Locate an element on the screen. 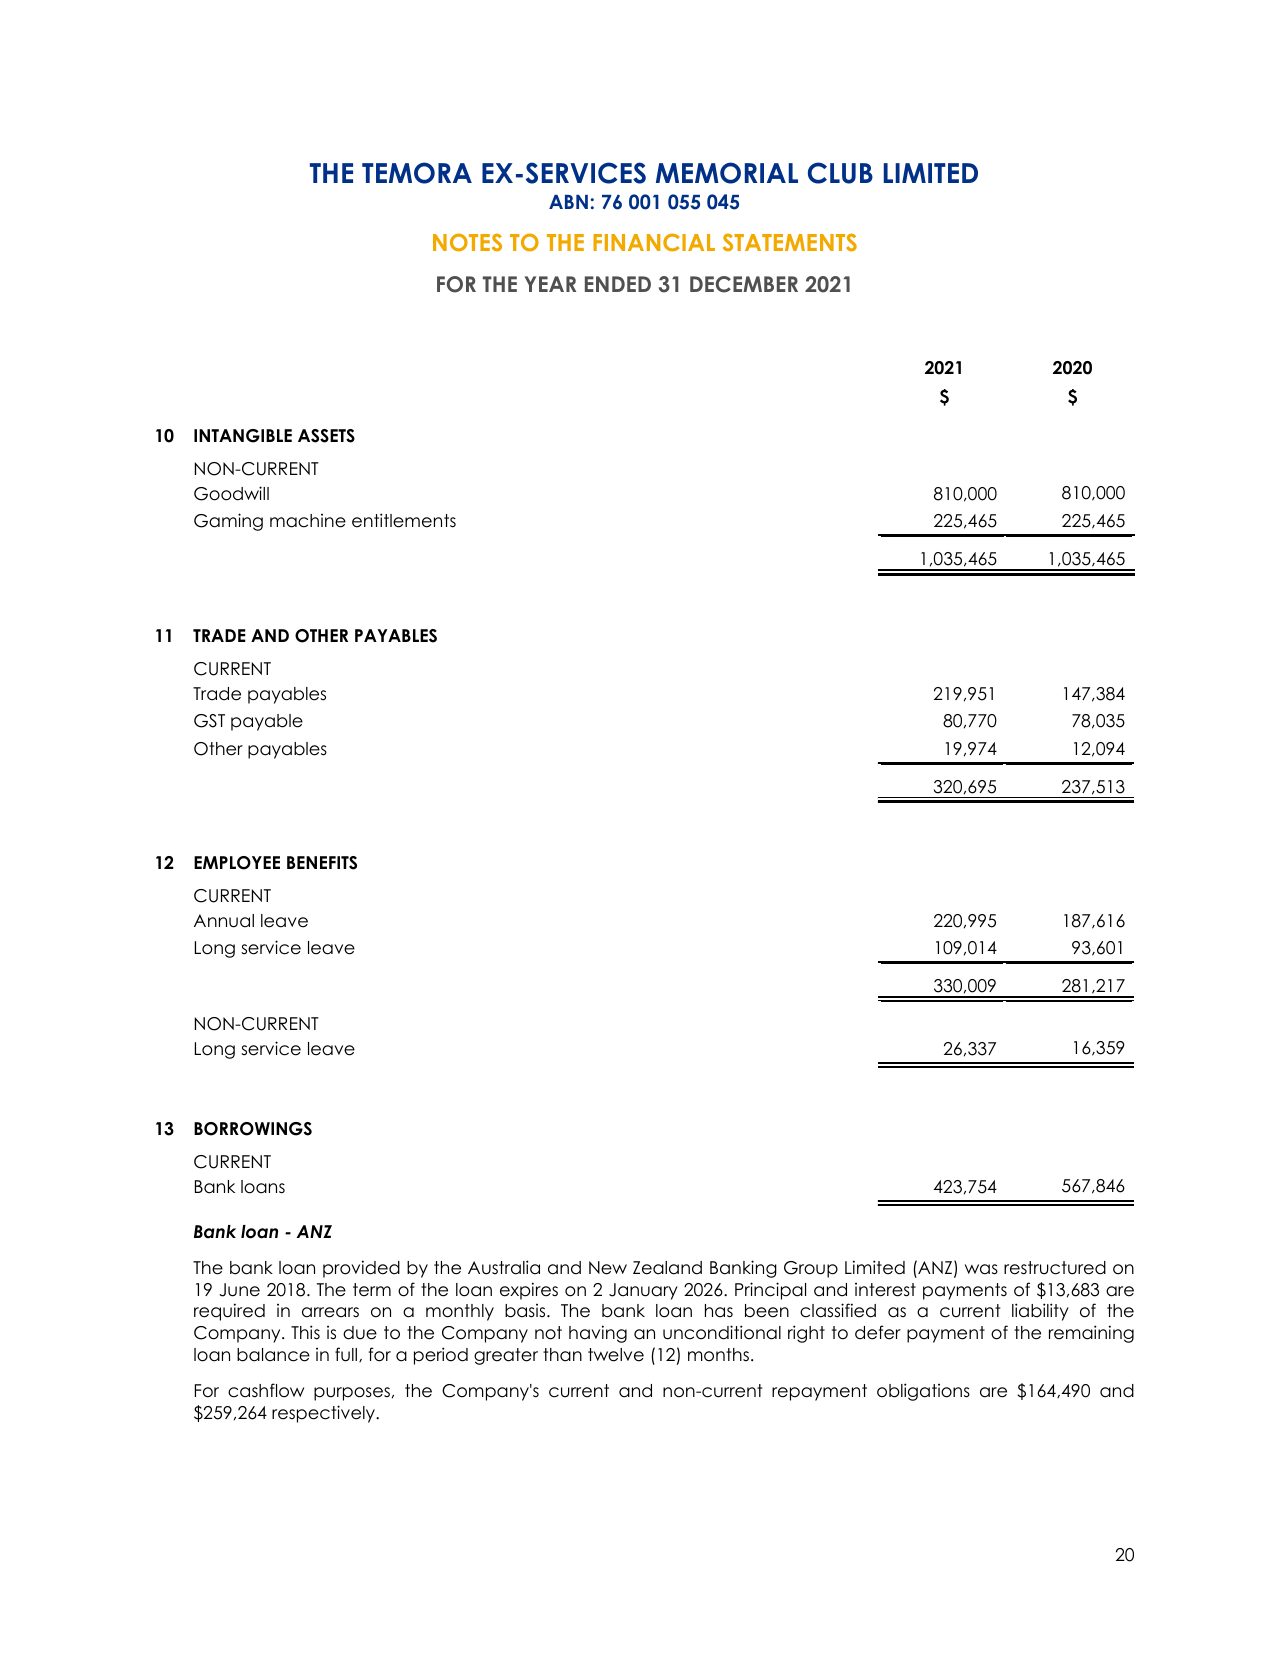 This screenshot has width=1286, height=1664. purposes is located at coordinates (352, 1394).
